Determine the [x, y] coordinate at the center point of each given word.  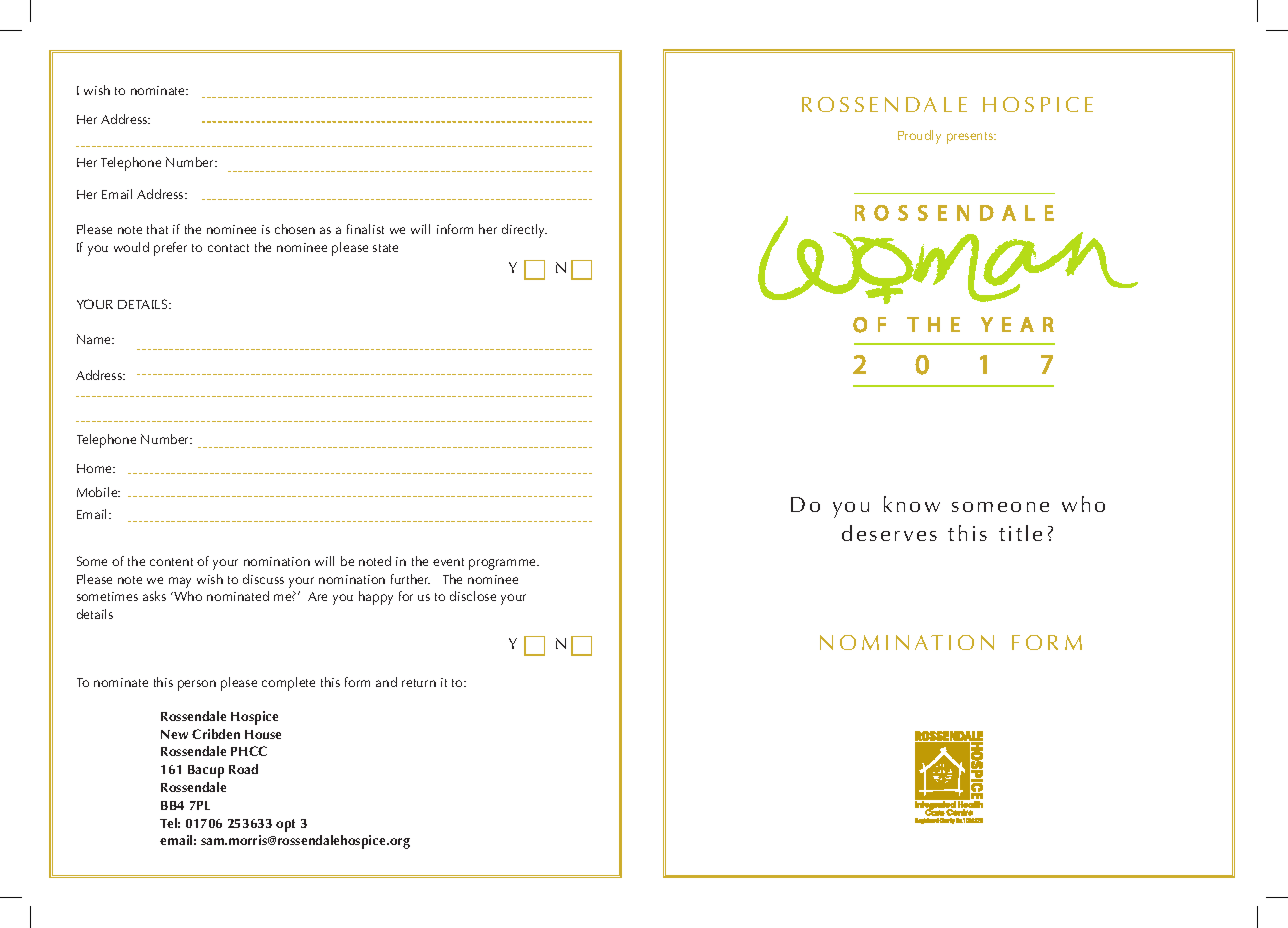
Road [243, 769]
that [157, 229]
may [180, 582]
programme [503, 564]
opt [285, 825]
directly [524, 231]
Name [95, 339]
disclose [473, 596]
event [448, 562]
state [385, 248]
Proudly [919, 137]
